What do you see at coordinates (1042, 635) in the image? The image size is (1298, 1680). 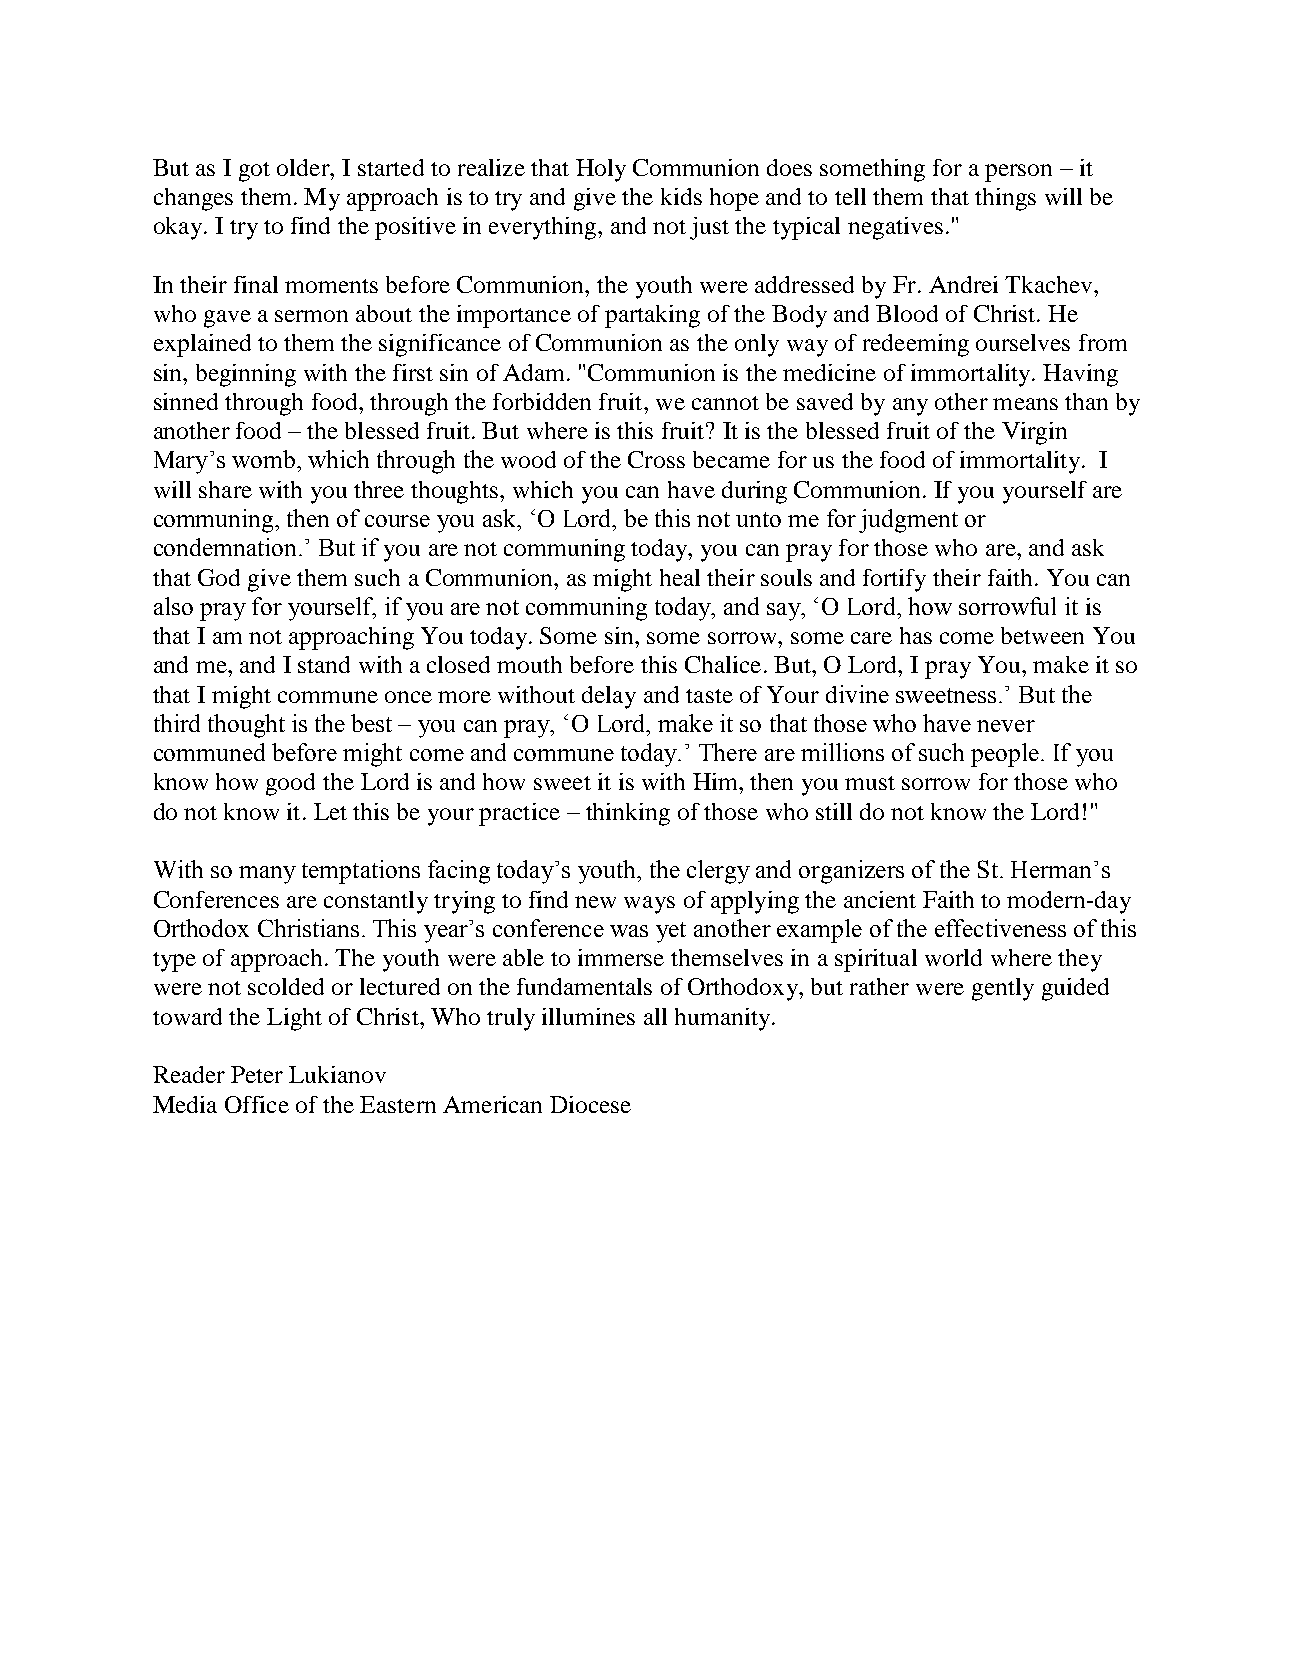 I see `between` at bounding box center [1042, 635].
